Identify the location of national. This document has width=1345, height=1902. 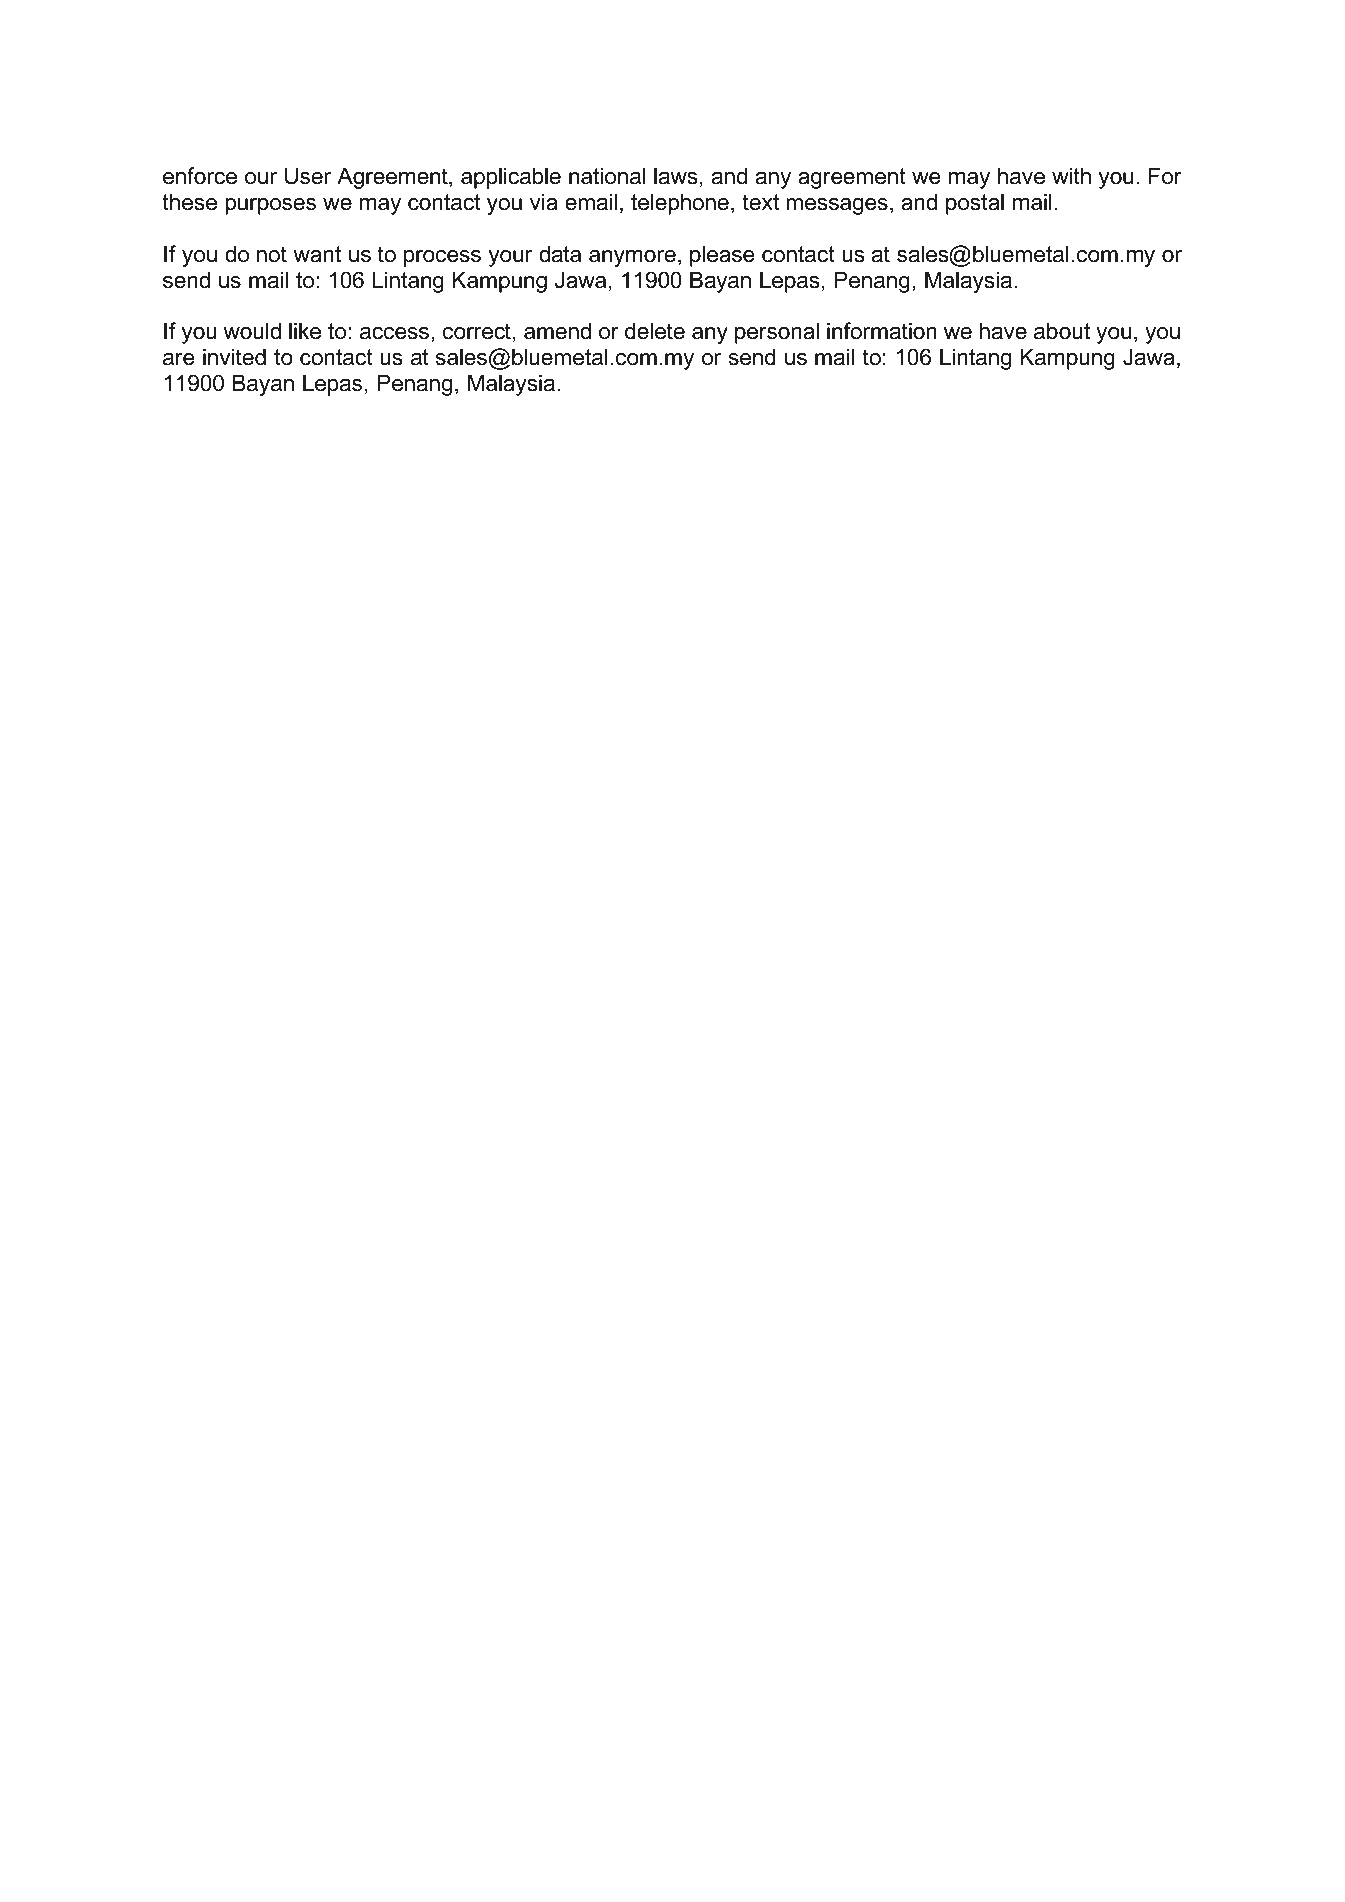
(607, 176).
